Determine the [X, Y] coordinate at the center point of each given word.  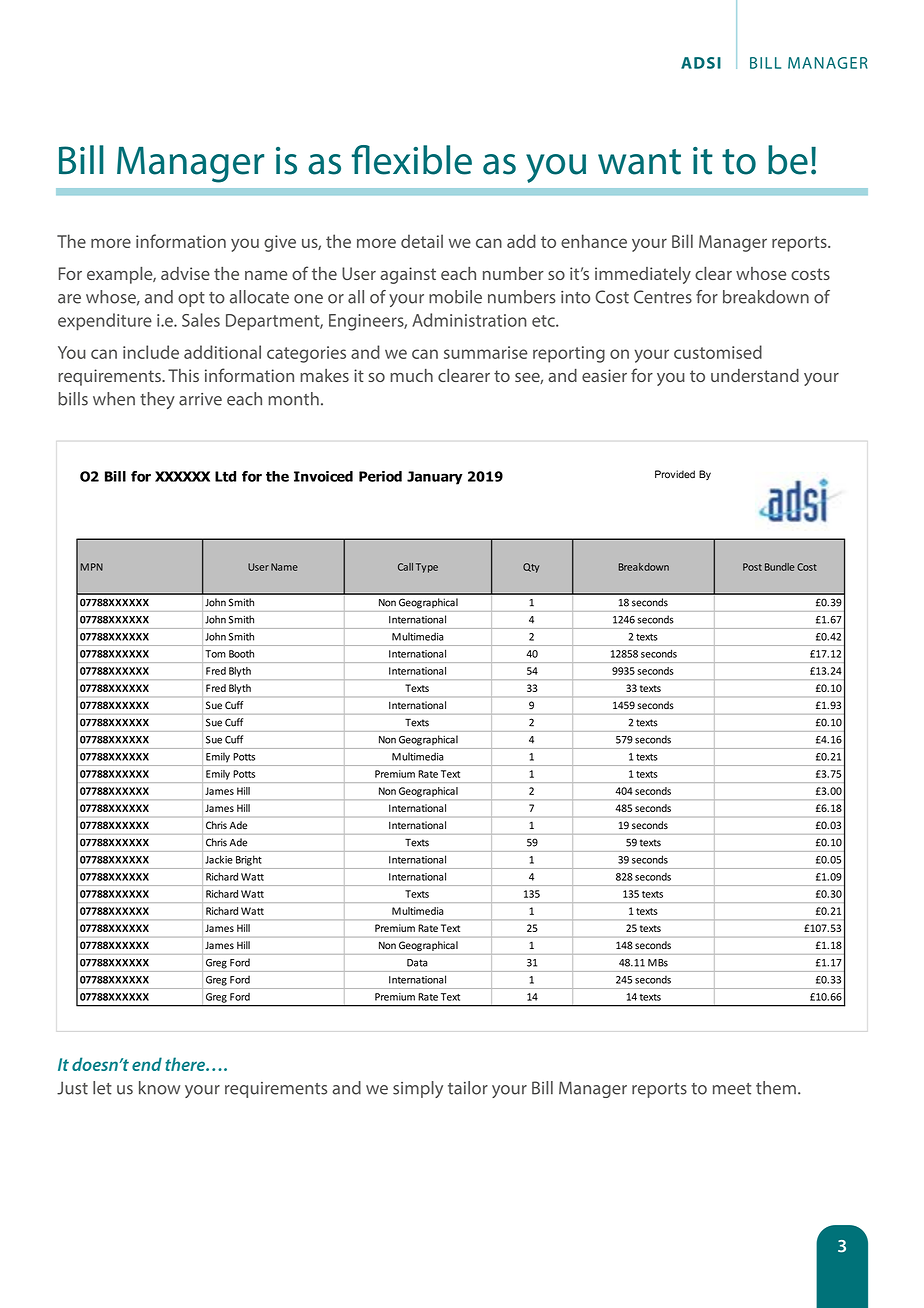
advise [185, 273]
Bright [248, 861]
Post [752, 567]
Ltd [225, 476]
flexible [412, 160]
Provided [675, 474]
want [639, 162]
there [186, 1064]
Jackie [219, 859]
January [435, 478]
